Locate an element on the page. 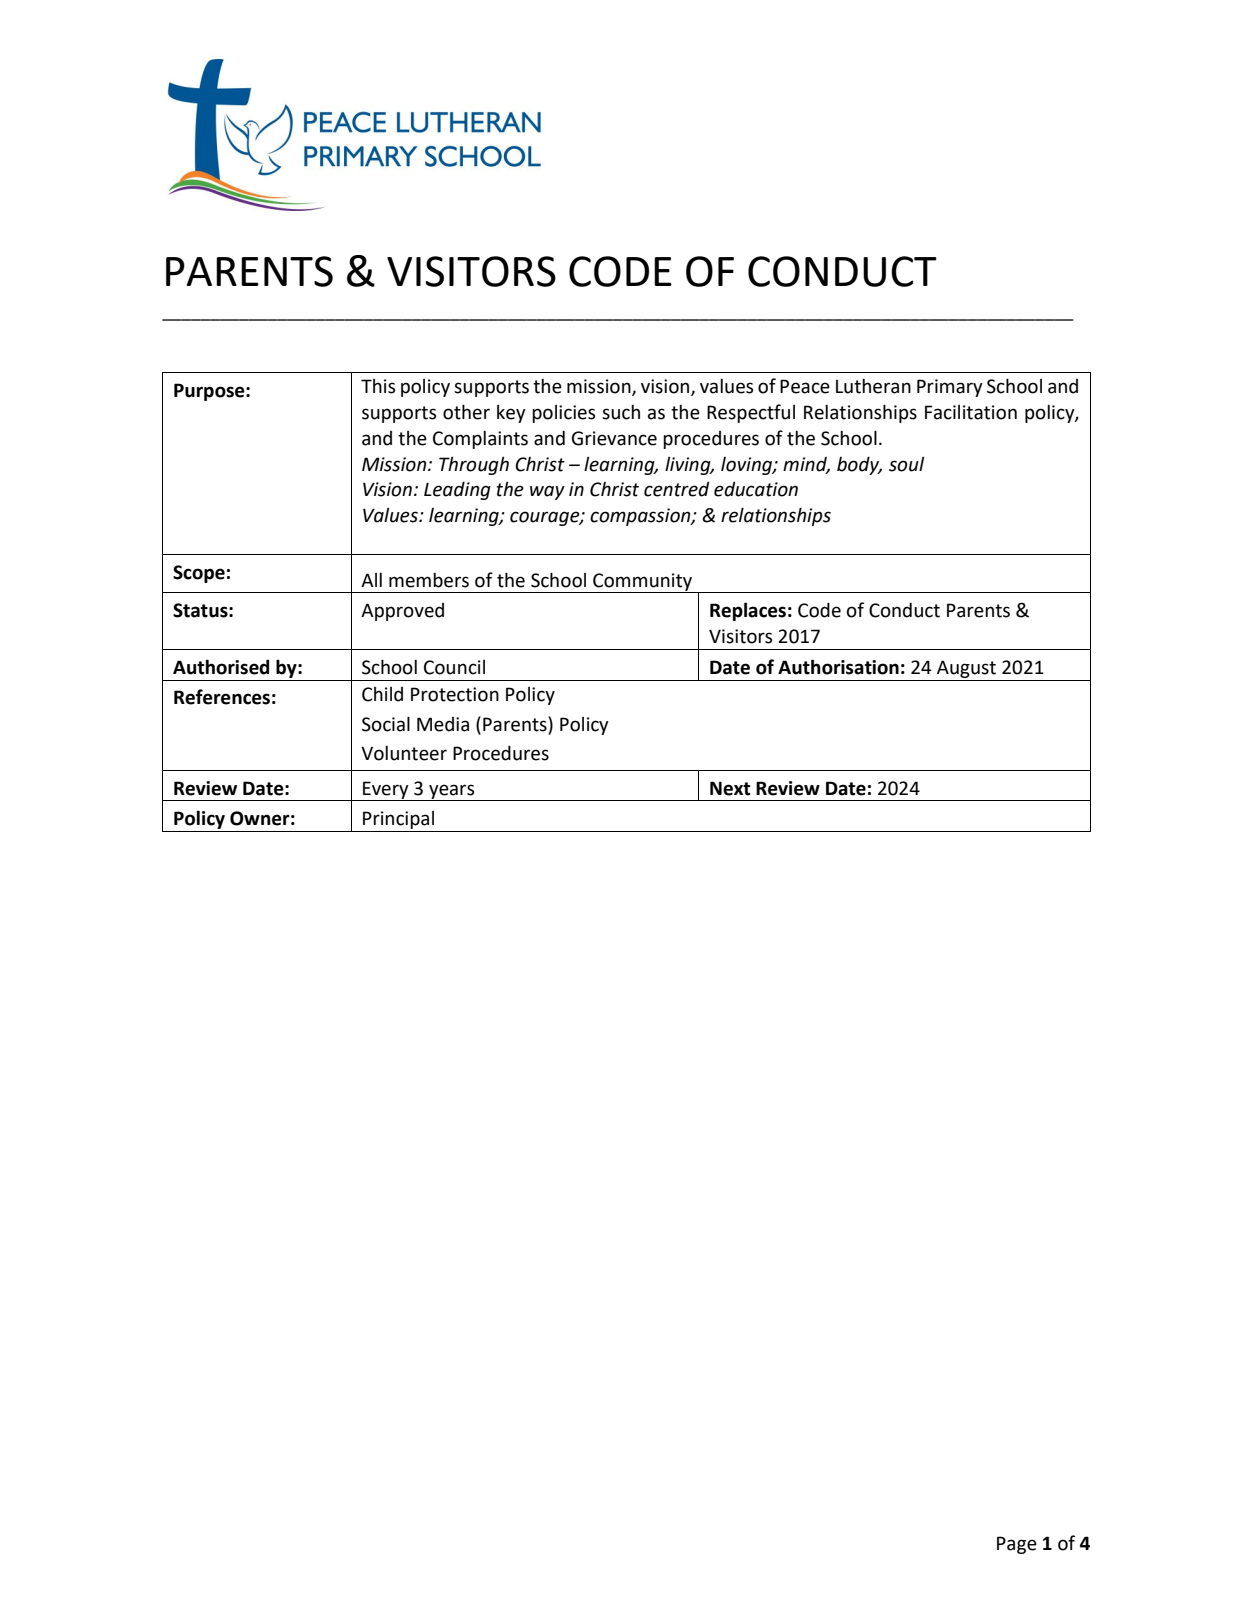 The height and width of the page is (1622, 1253). years is located at coordinates (452, 792).
